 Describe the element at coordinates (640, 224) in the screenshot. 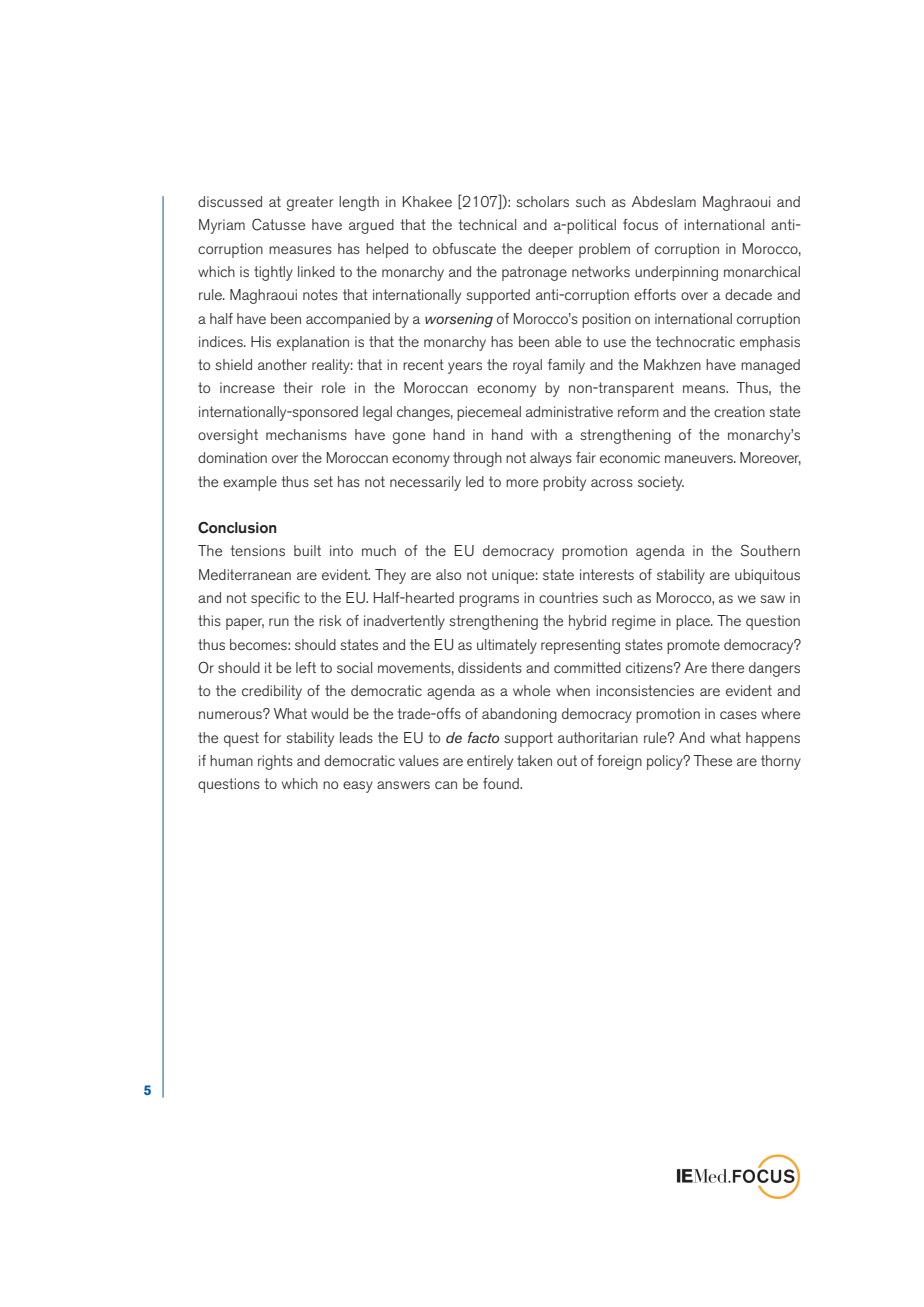

I see `focus` at that location.
